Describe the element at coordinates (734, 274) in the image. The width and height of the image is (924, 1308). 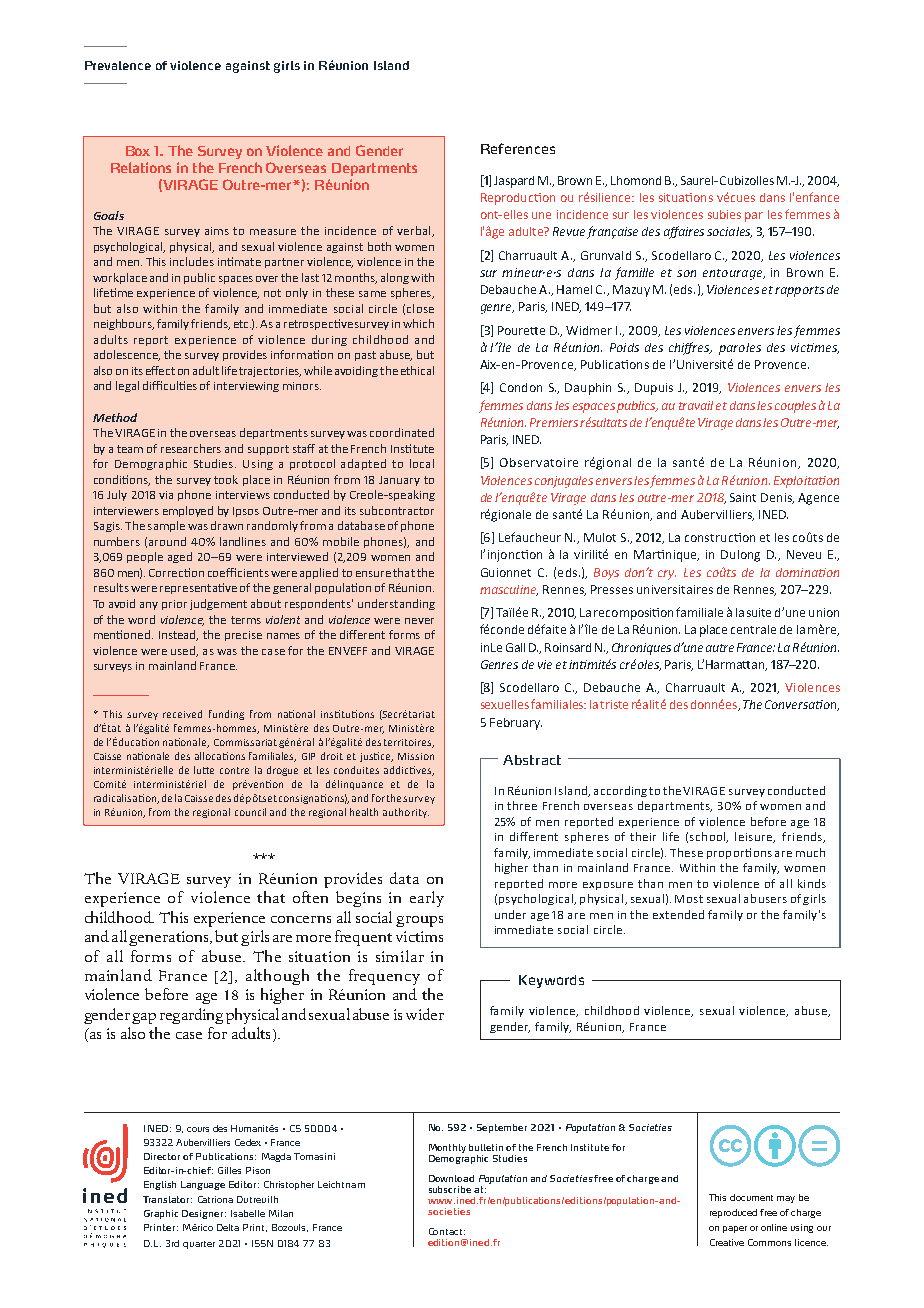
I see `entourage` at that location.
